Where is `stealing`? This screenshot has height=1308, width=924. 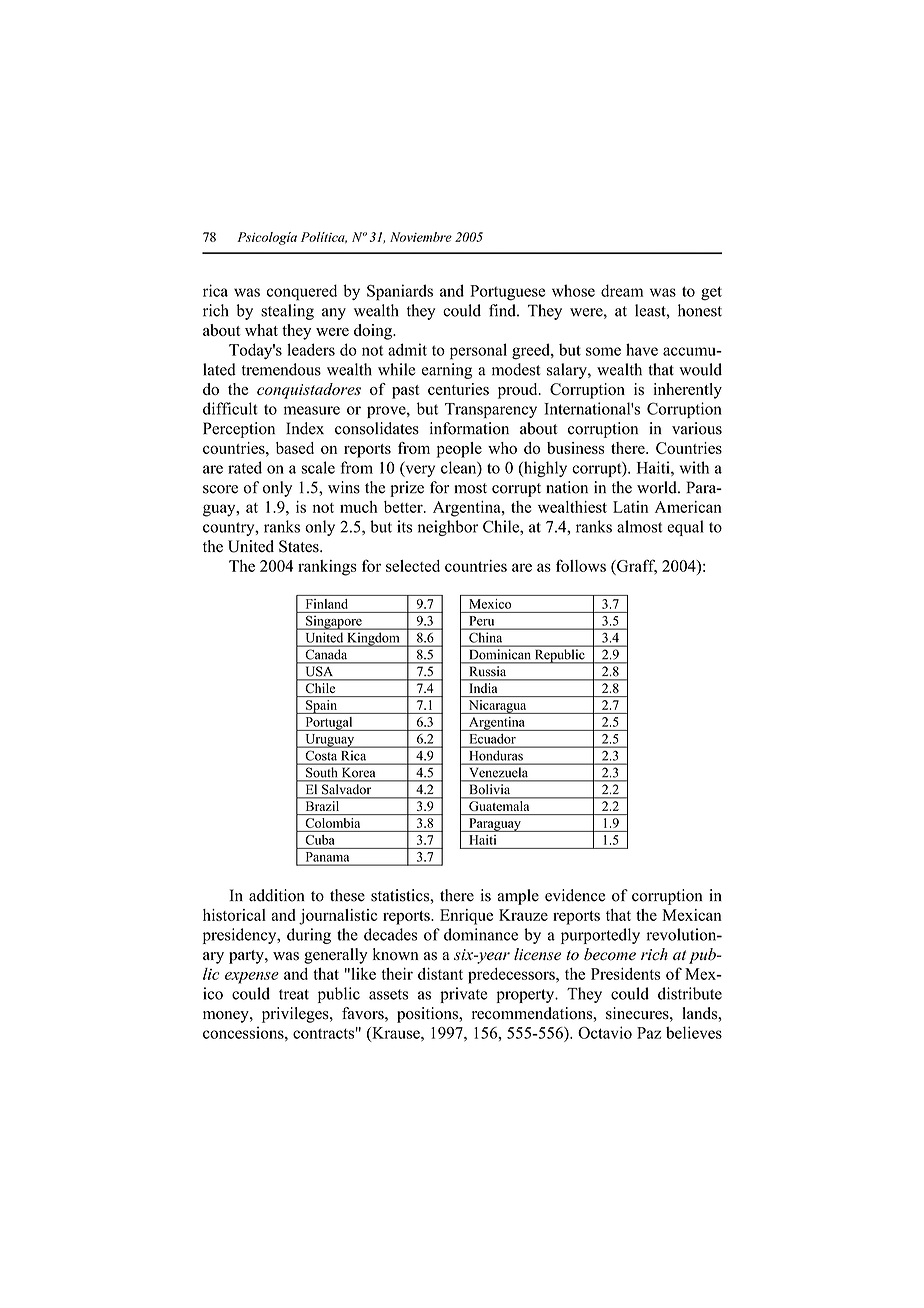
stealing is located at coordinates (287, 312).
